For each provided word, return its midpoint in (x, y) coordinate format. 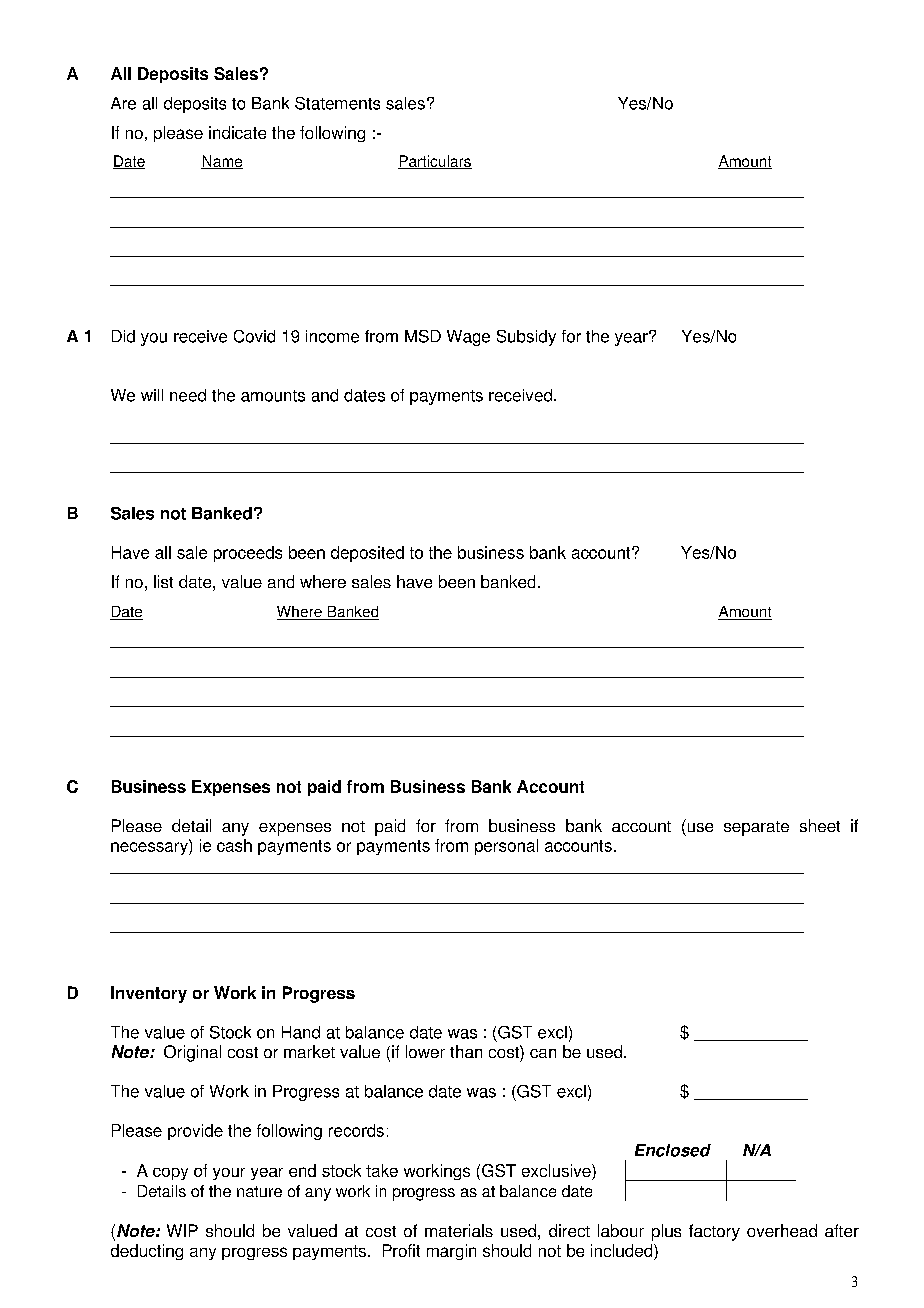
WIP (182, 1230)
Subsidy (526, 338)
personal (506, 847)
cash (234, 845)
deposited (367, 554)
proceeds (248, 554)
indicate (237, 132)
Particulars (435, 162)
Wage (468, 338)
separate (756, 828)
